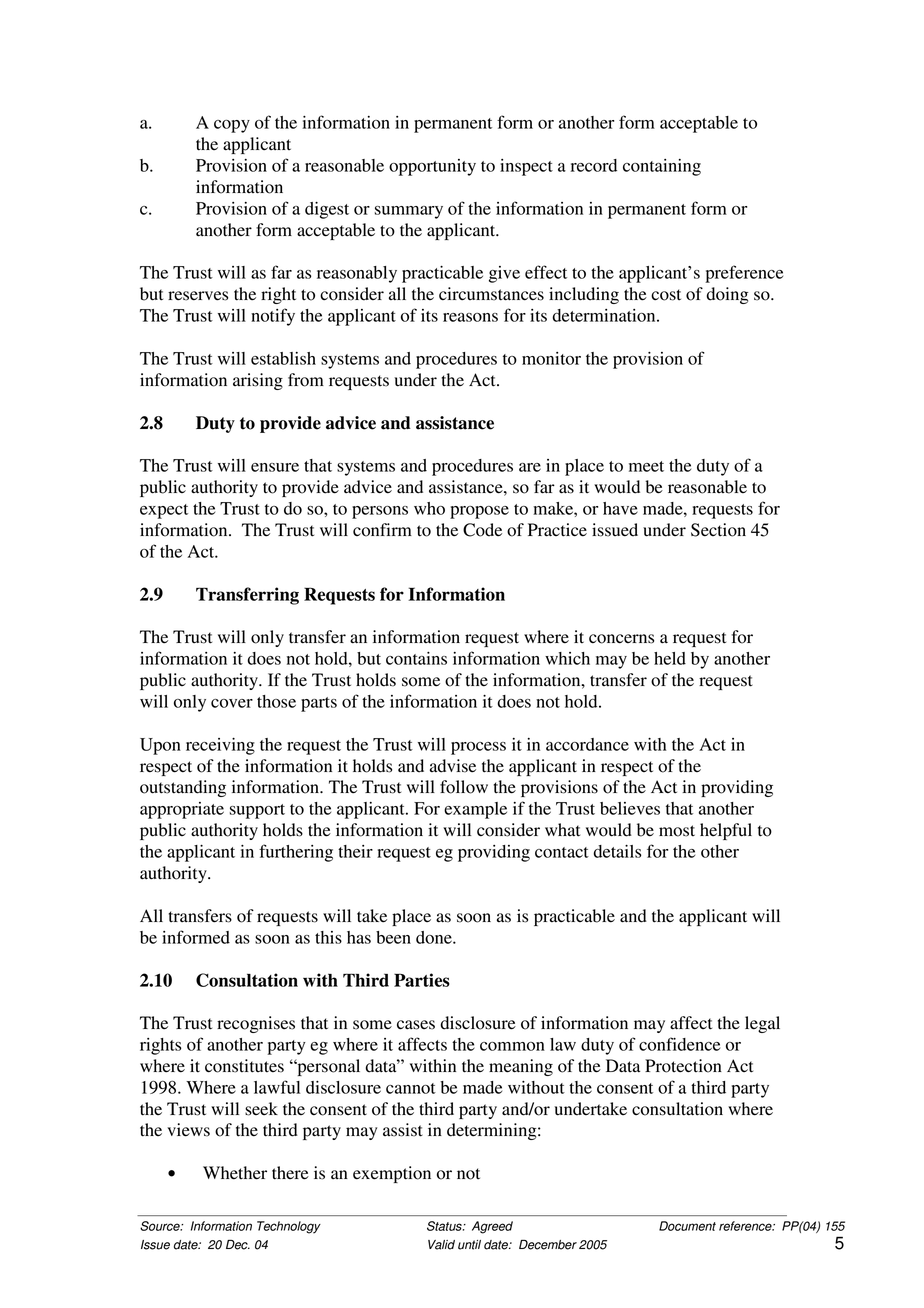  What do you see at coordinates (258, 381) in the page?
I see `arising` at bounding box center [258, 381].
